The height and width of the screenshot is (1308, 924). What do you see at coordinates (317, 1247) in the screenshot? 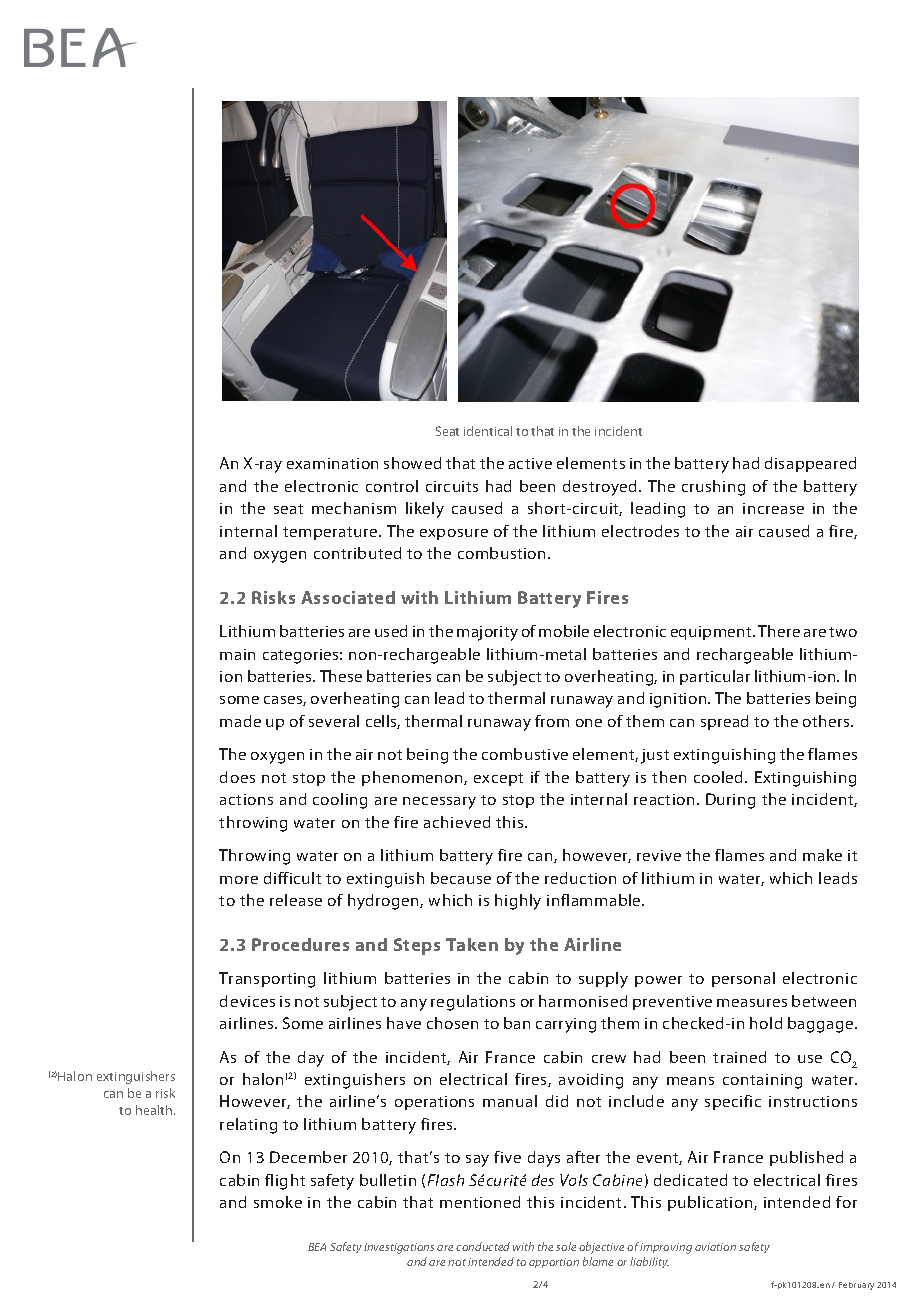
I see `BEA` at bounding box center [317, 1247].
